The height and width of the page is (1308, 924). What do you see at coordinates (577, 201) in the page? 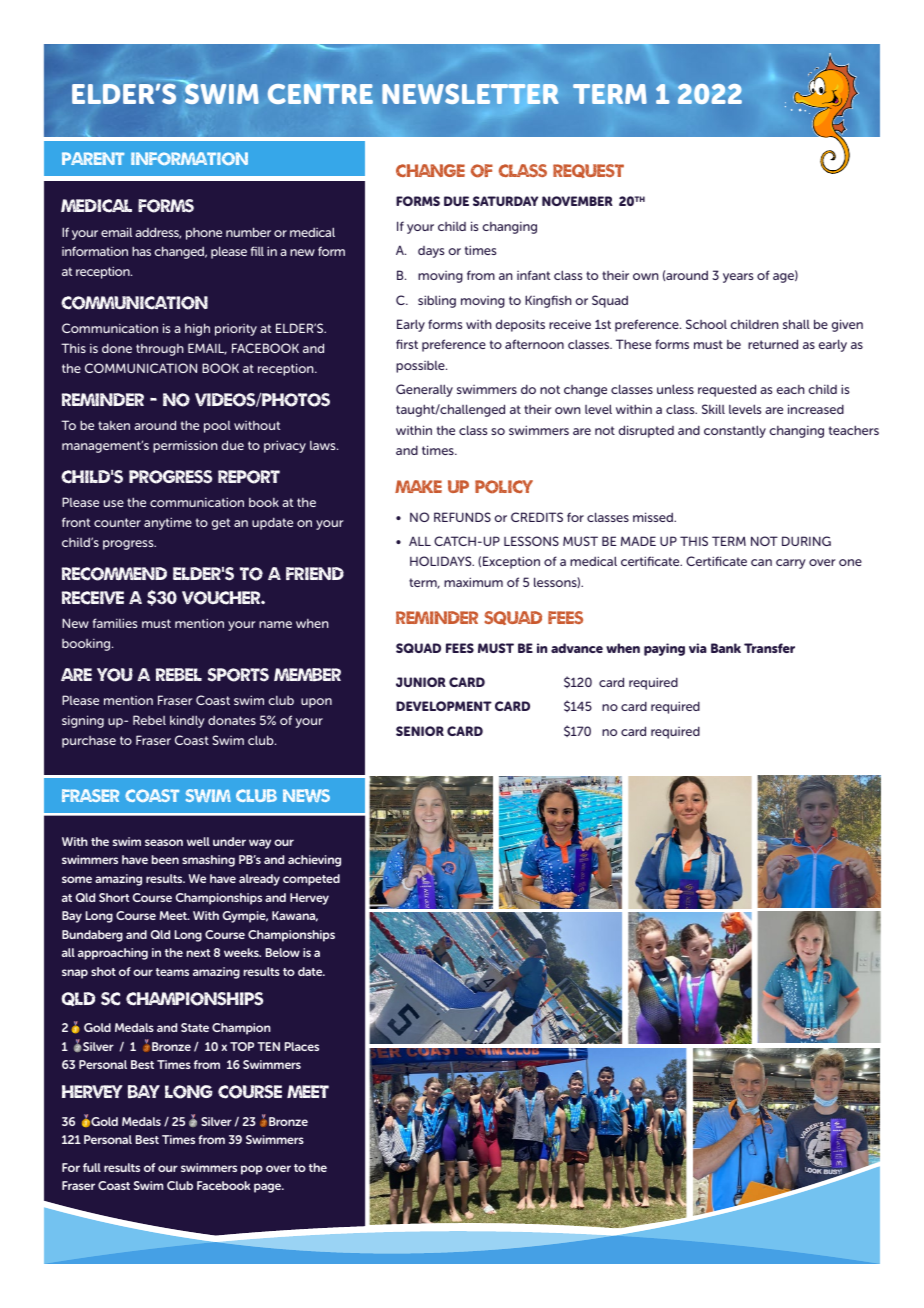
I see `NOVEMBER` at bounding box center [577, 201].
